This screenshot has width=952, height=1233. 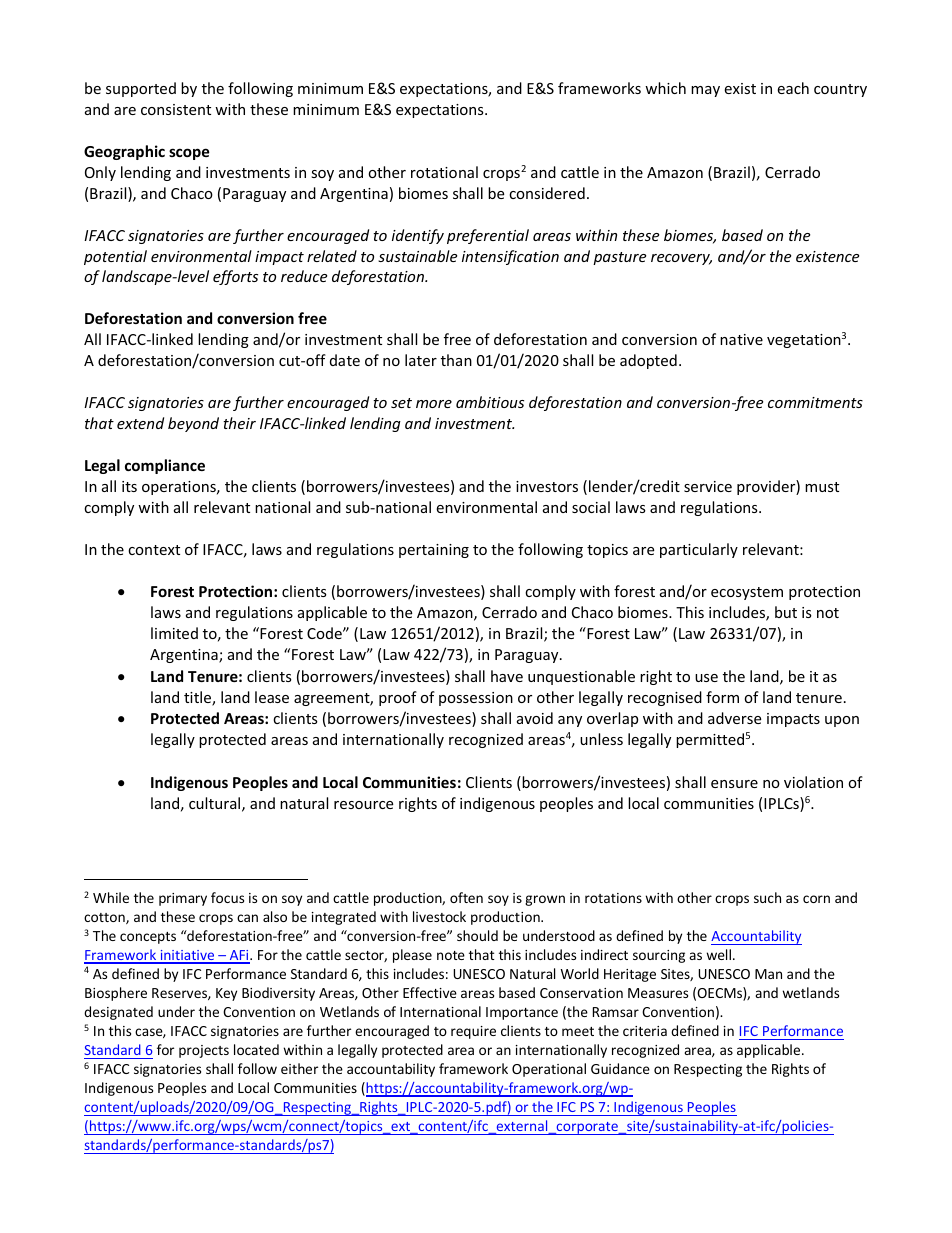 What do you see at coordinates (434, 551) in the screenshot?
I see `pertaining` at bounding box center [434, 551].
